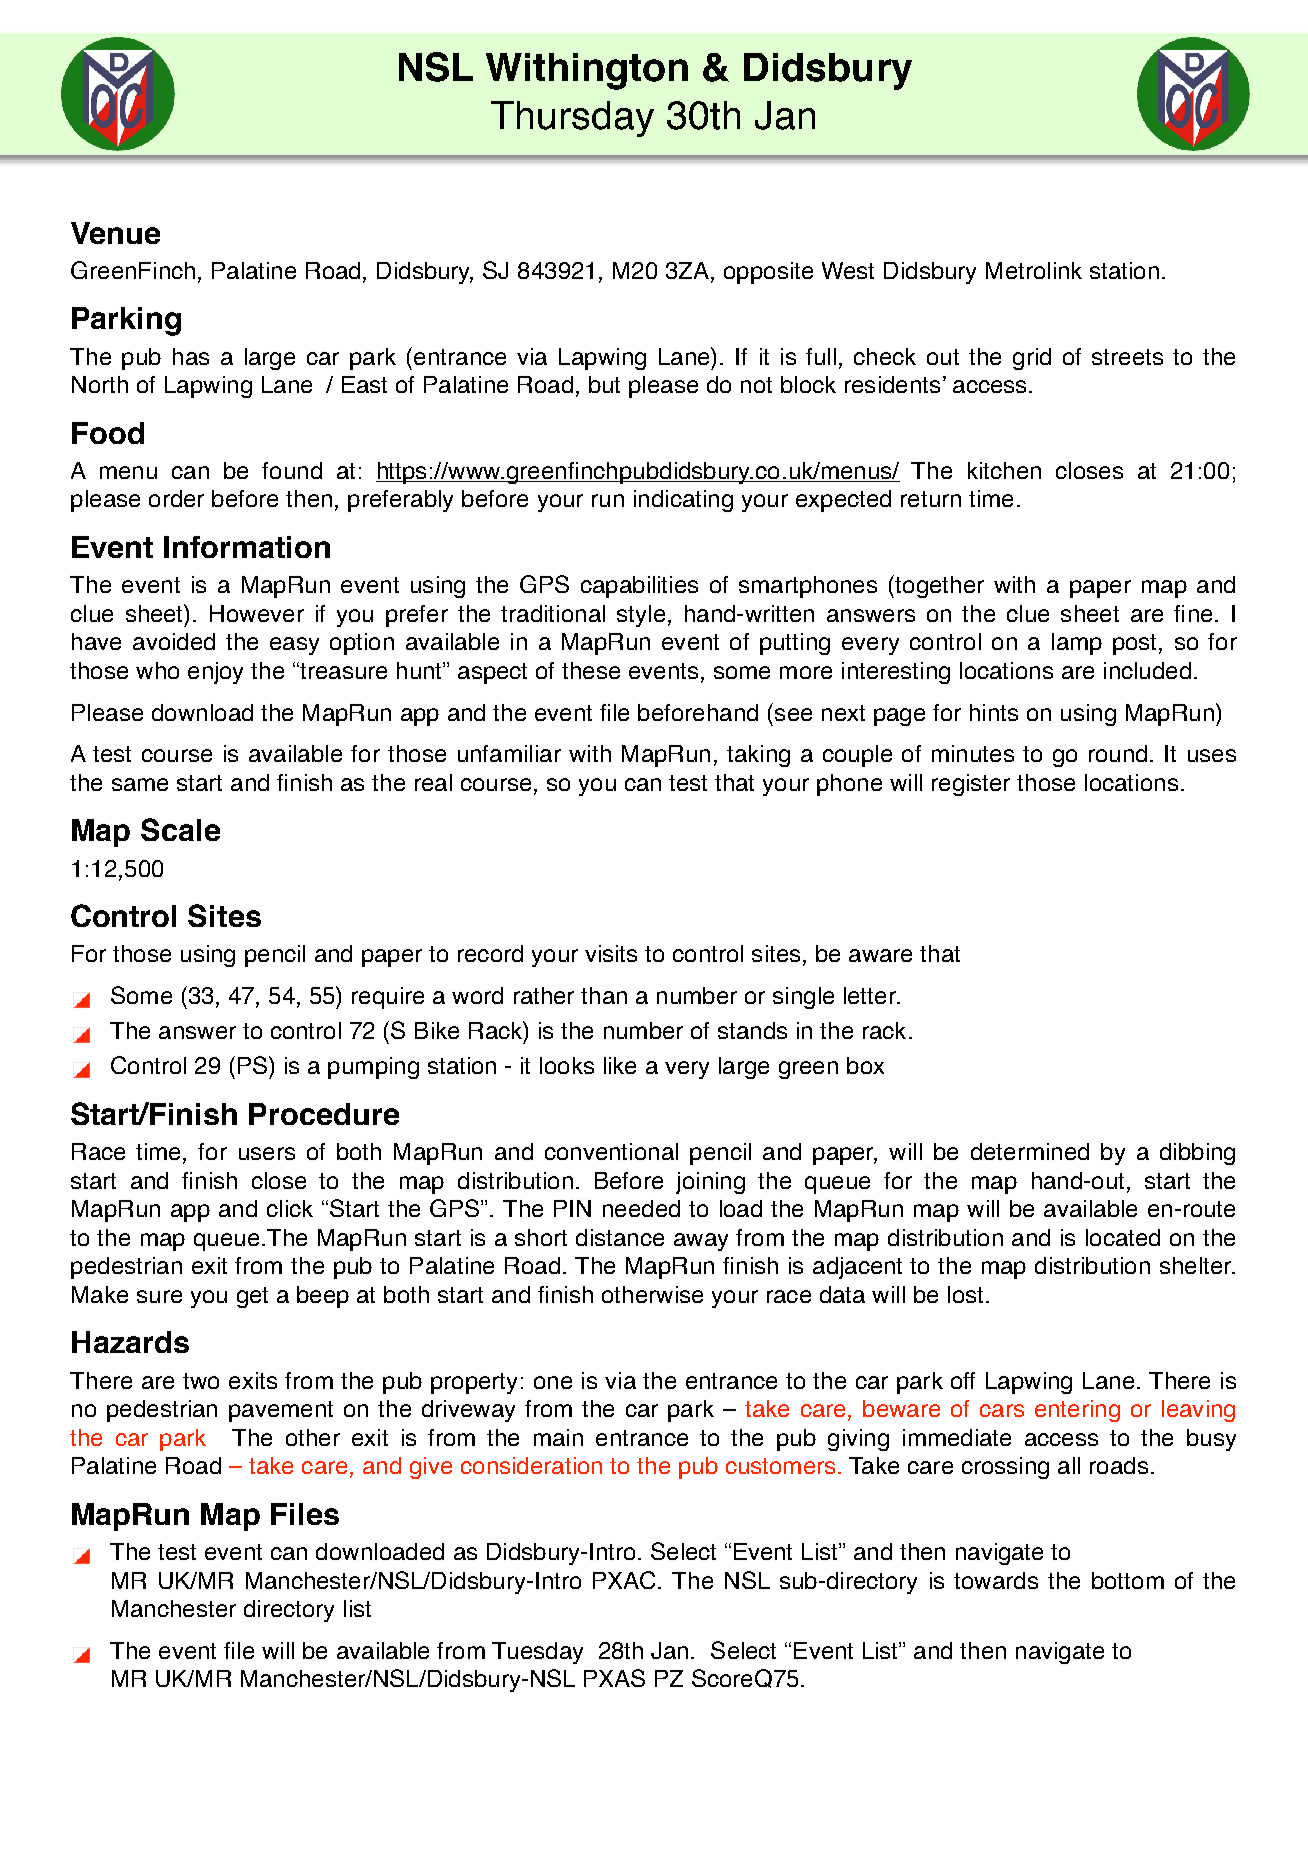 The width and height of the screenshot is (1308, 1850). Describe the element at coordinates (611, 1151) in the screenshot. I see `conventional` at that location.
